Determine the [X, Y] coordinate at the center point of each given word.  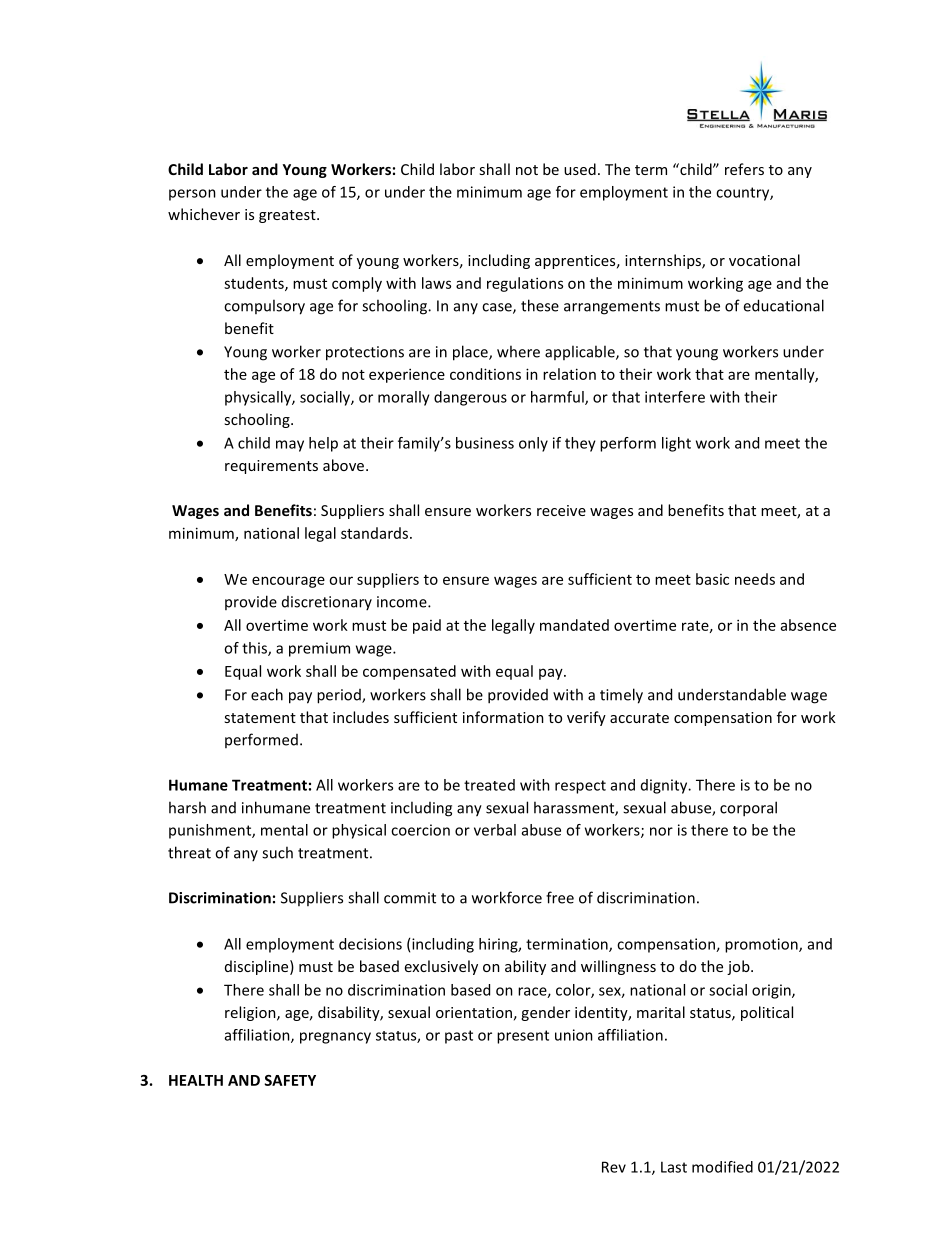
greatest [288, 216]
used [580, 169]
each [267, 694]
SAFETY [290, 1080]
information [503, 717]
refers [744, 169]
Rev [614, 1167]
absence [808, 625]
